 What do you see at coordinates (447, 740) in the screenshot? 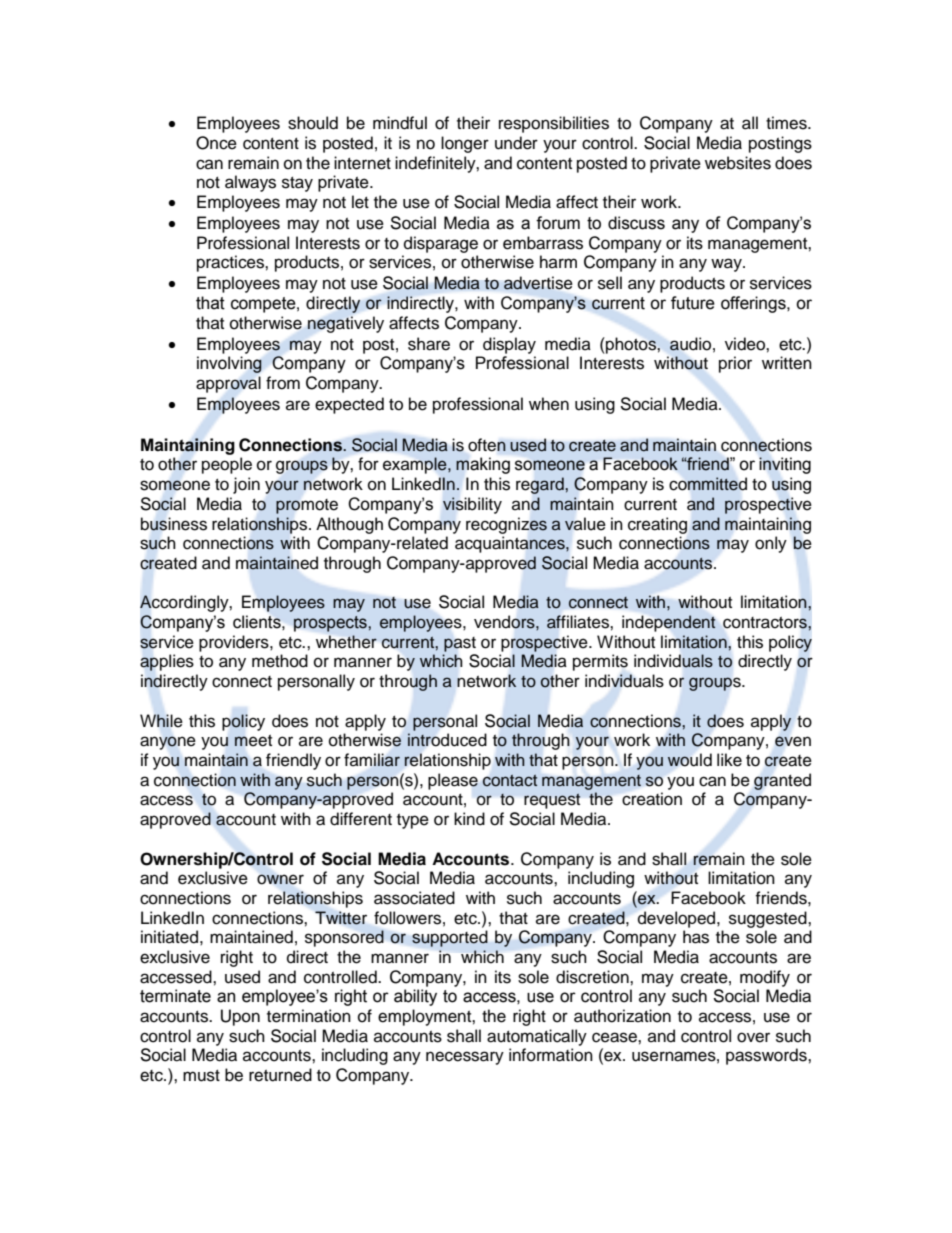
I see `introduced` at bounding box center [447, 740].
